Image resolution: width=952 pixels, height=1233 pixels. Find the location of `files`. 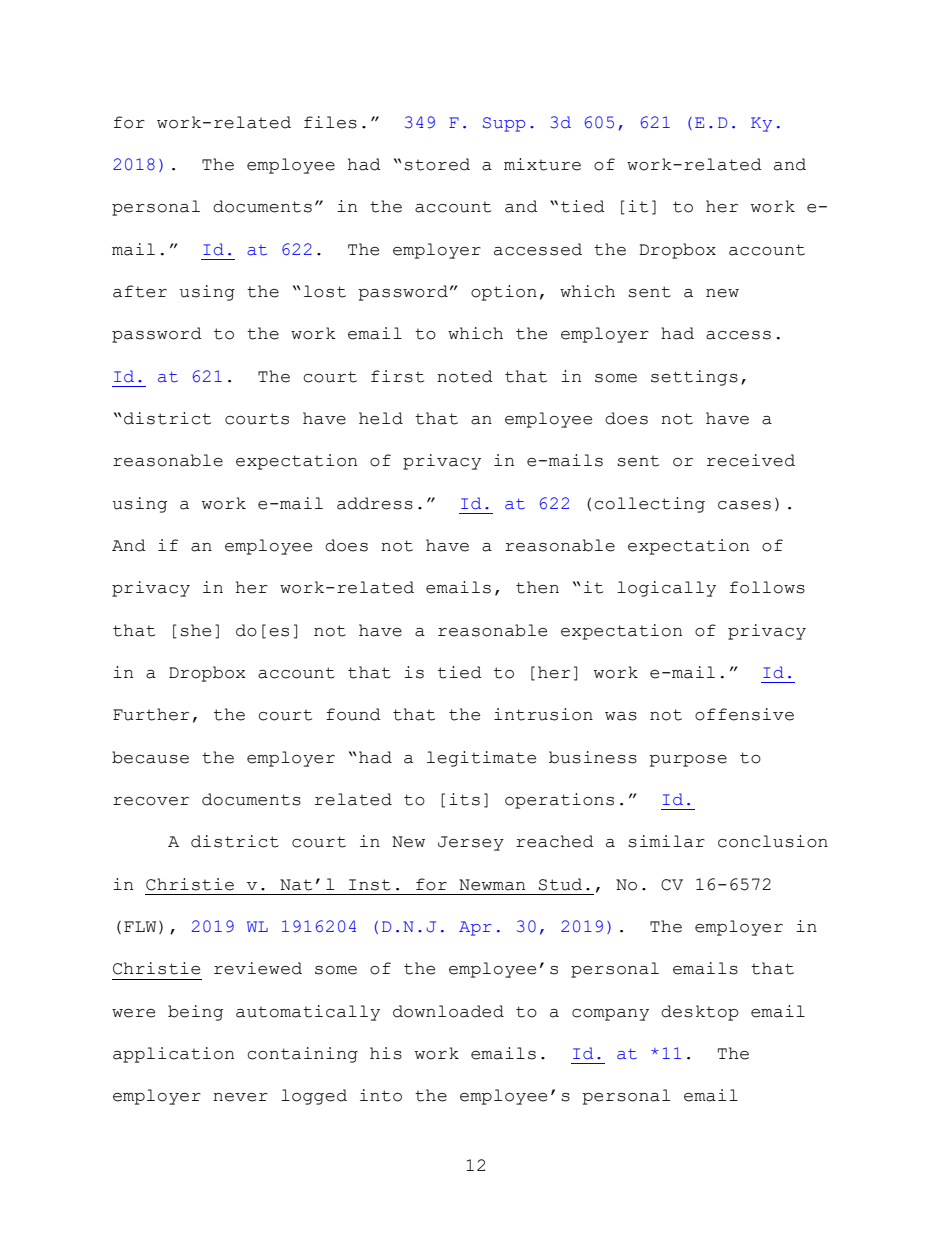

files is located at coordinates (330, 122).
